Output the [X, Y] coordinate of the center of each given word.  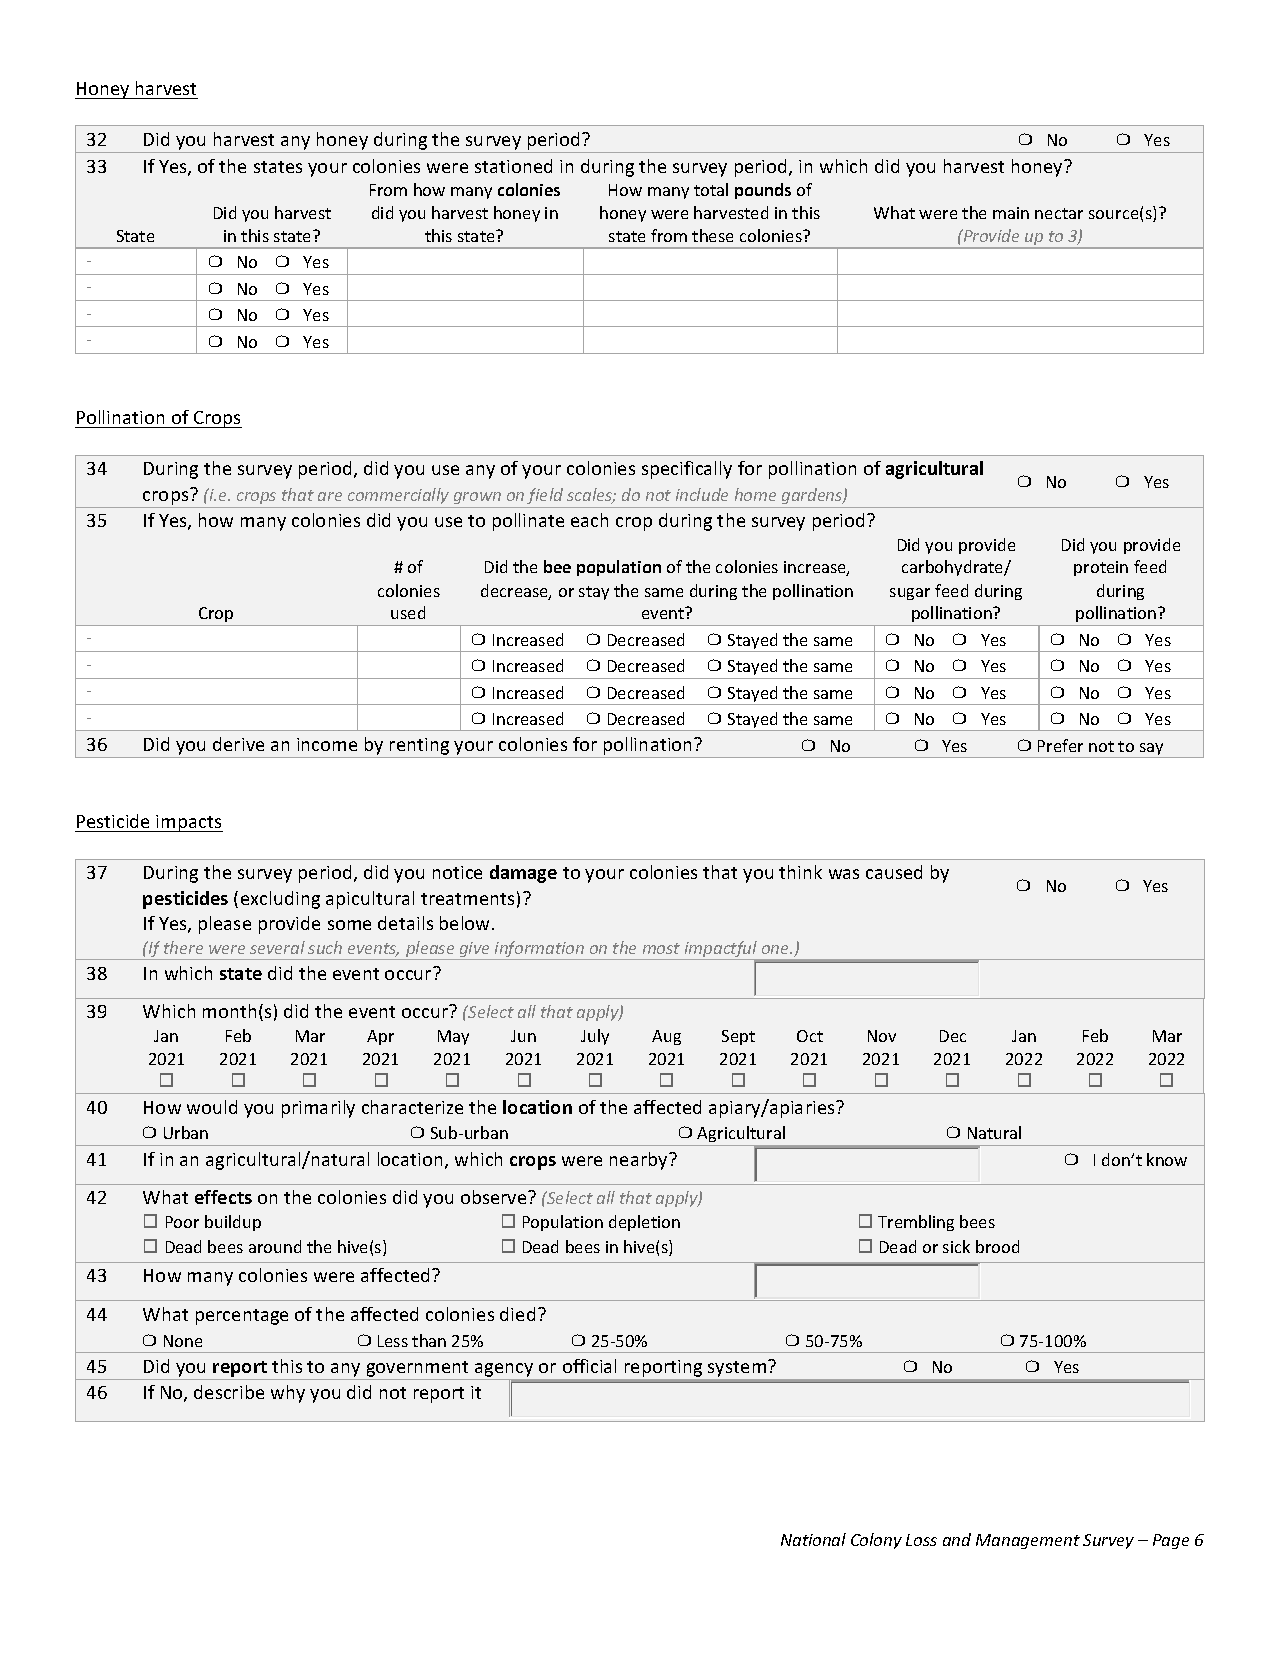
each [589, 520]
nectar [1059, 213]
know [1167, 1159]
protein [1101, 568]
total [711, 189]
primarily [318, 1109]
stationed [513, 166]
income [327, 744]
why [288, 1394]
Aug [666, 1037]
